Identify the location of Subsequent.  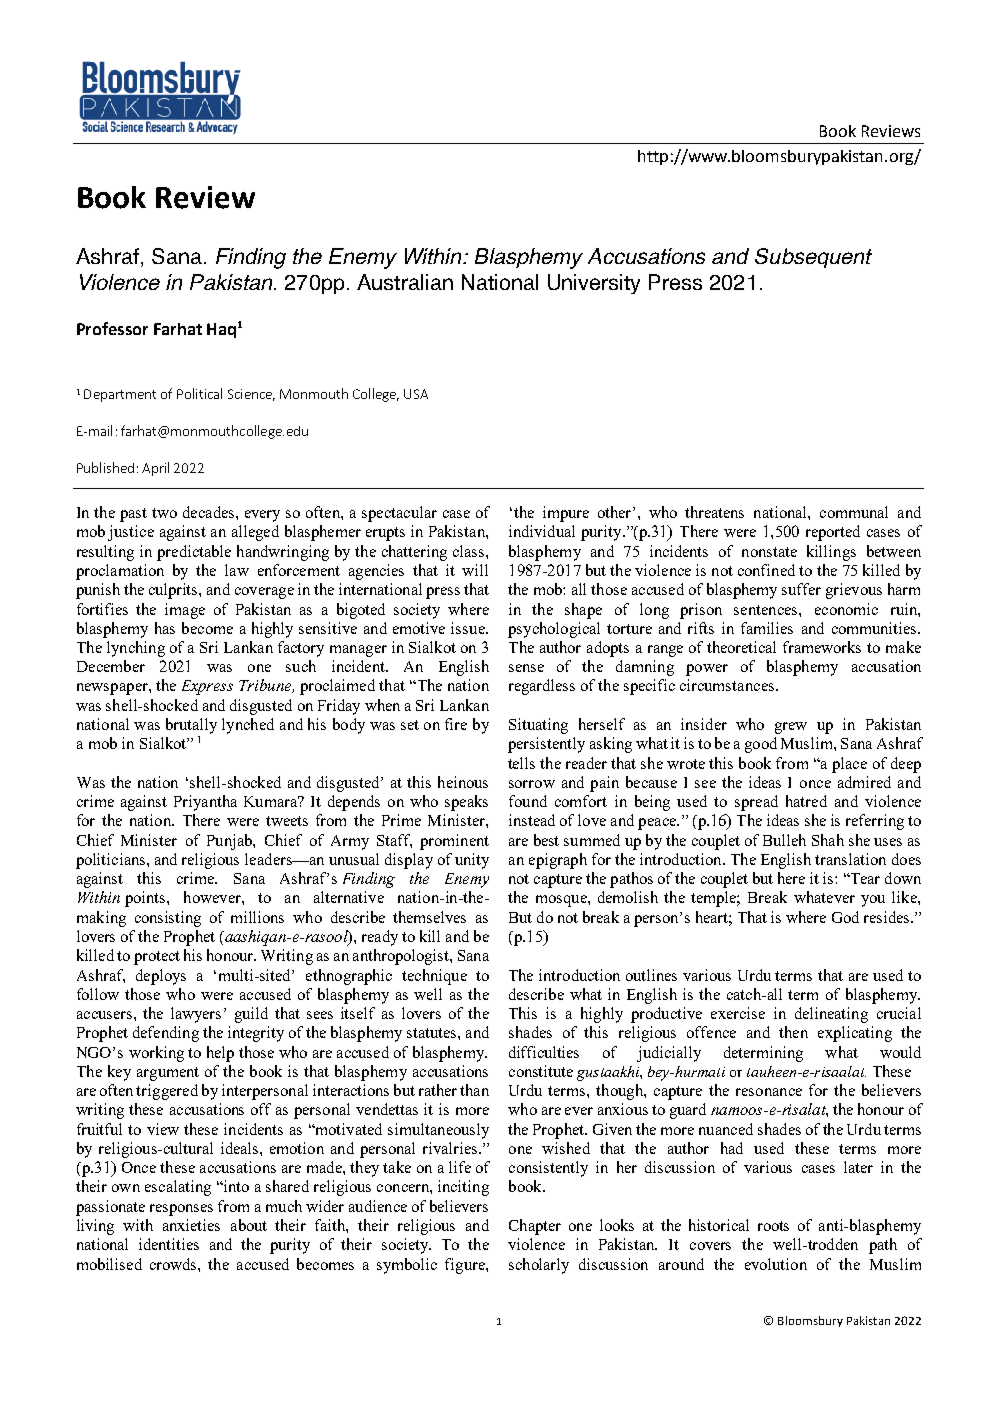
(813, 258).
